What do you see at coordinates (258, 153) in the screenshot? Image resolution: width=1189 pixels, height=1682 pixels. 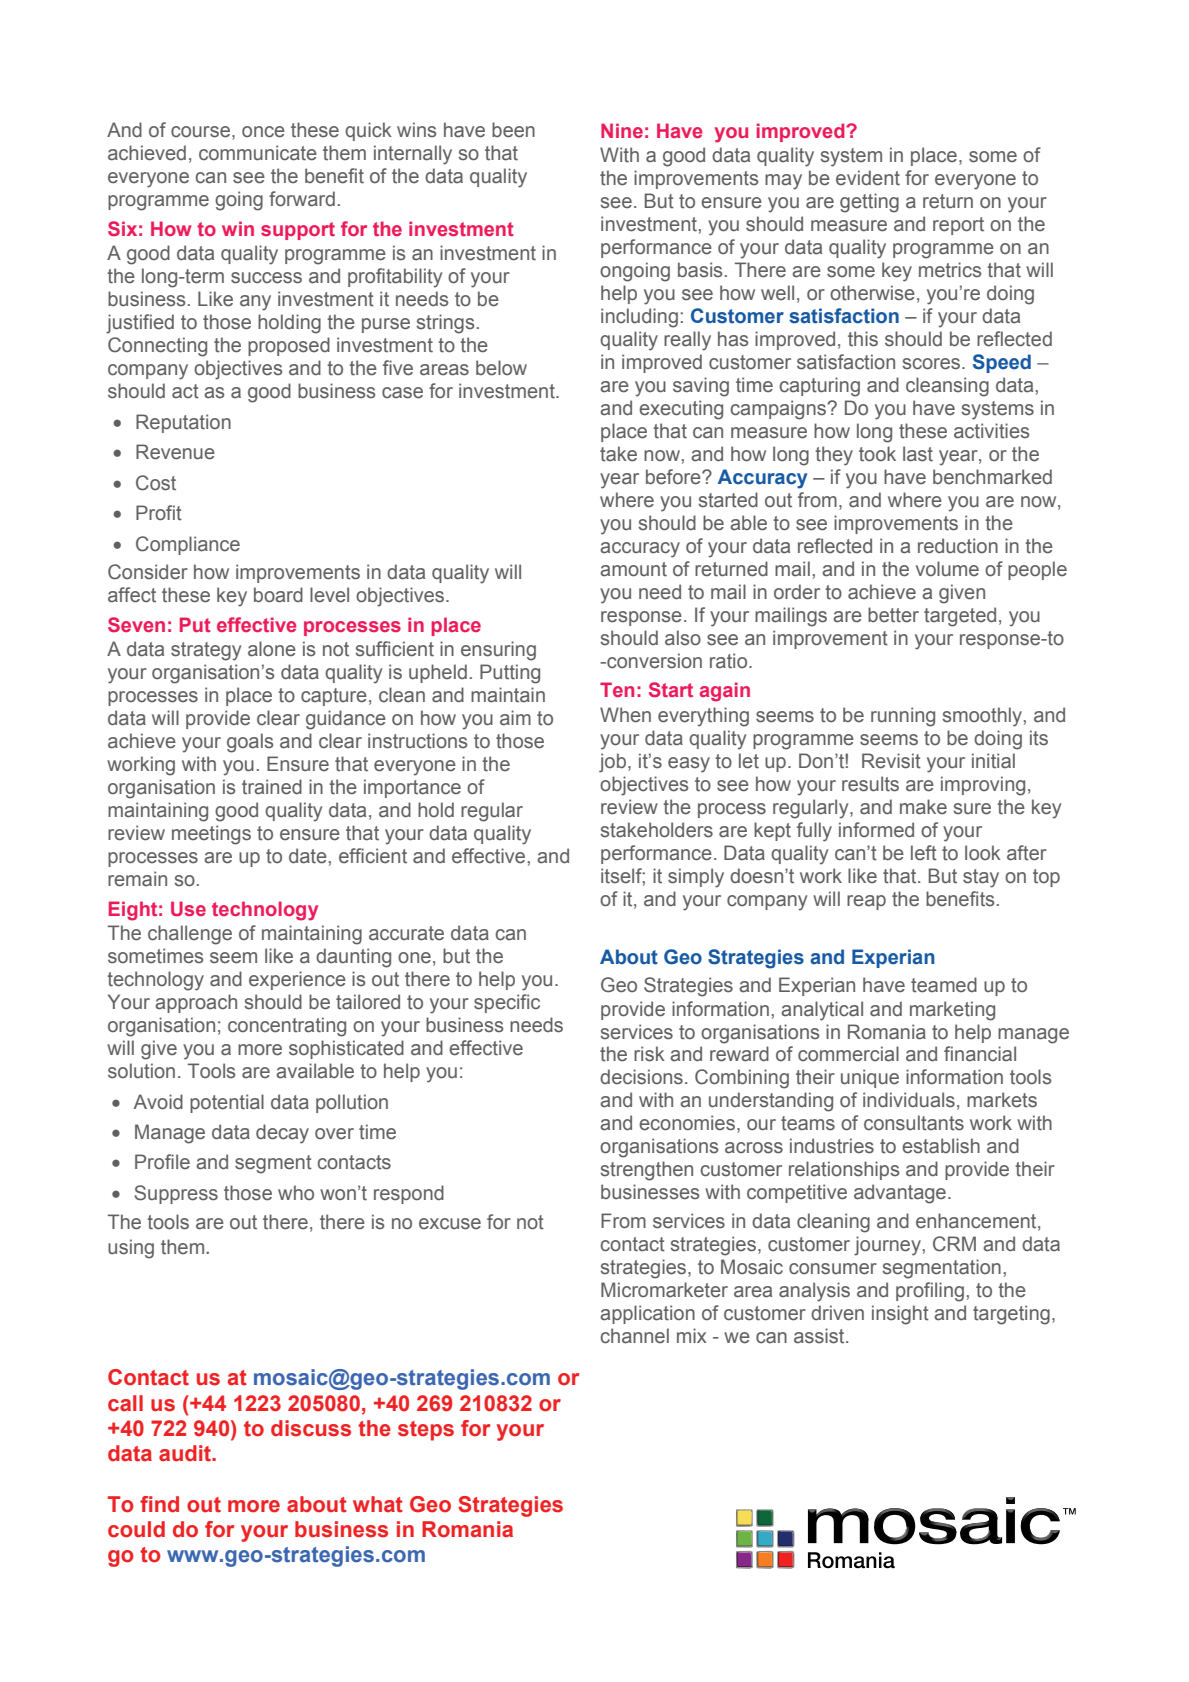 I see `communicate` at bounding box center [258, 153].
